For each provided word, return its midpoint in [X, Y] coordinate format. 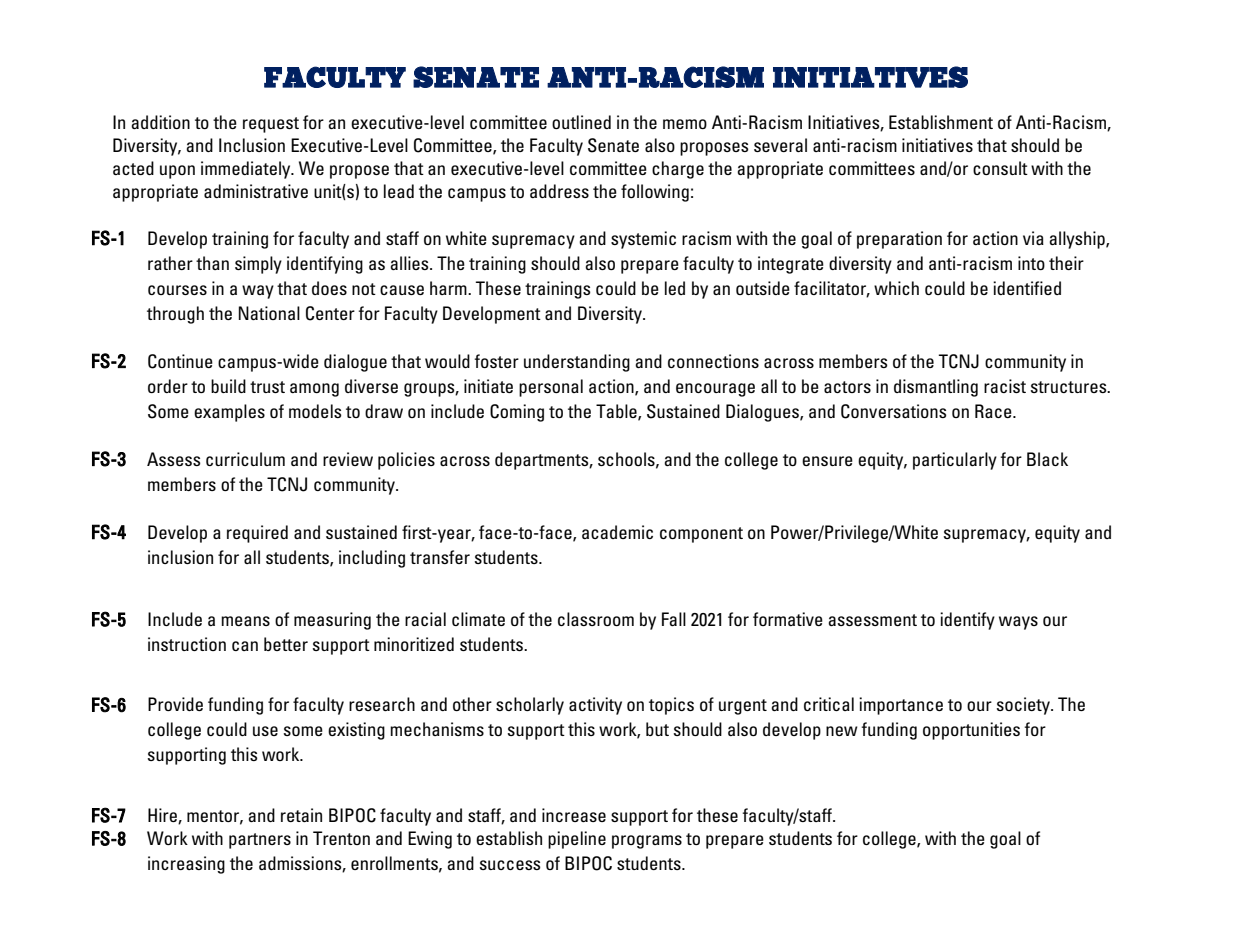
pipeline [577, 840]
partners [260, 841]
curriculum [245, 459]
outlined [581, 122]
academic [617, 532]
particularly [955, 461]
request [271, 125]
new [842, 731]
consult [1000, 168]
